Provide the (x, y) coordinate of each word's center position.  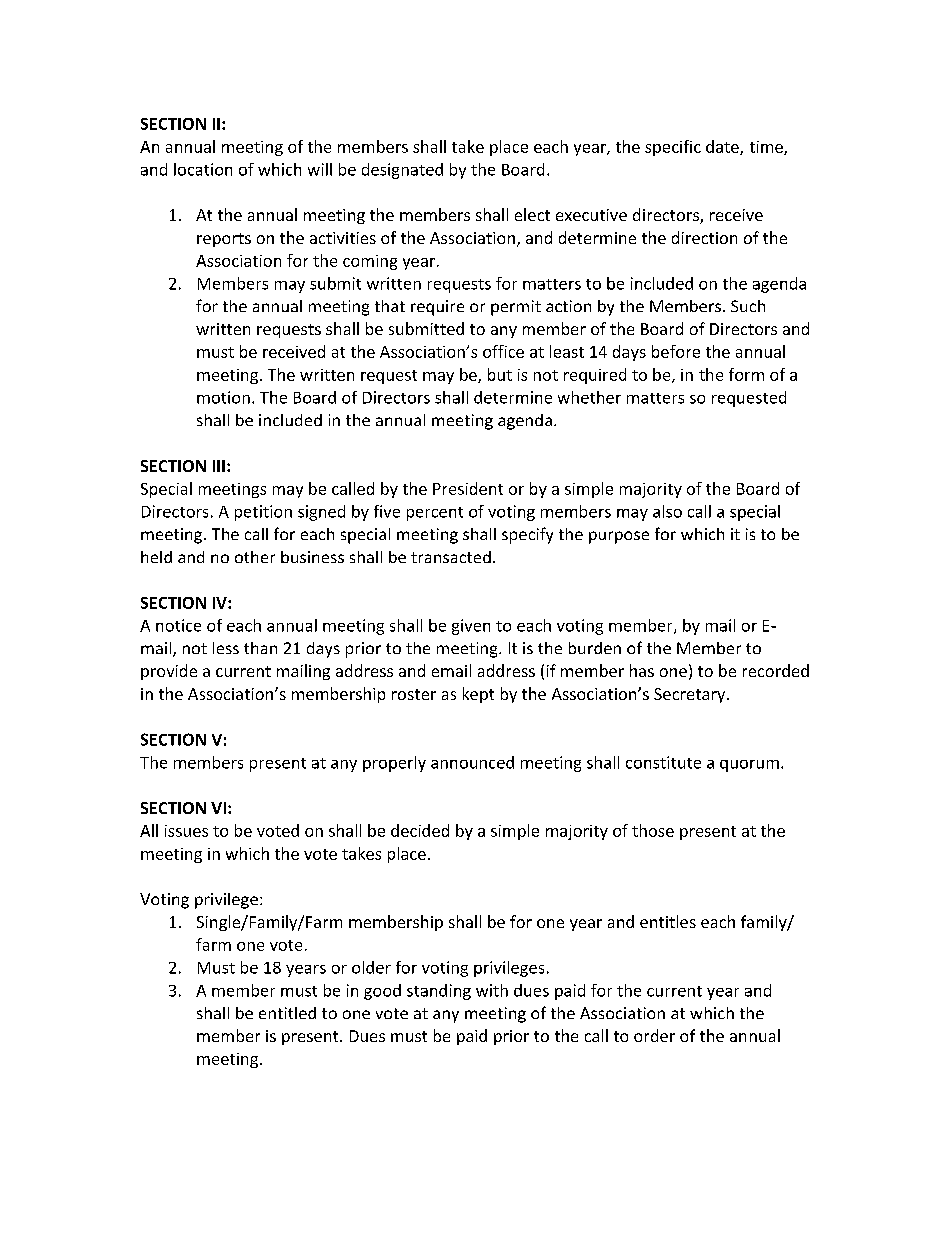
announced (472, 762)
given (471, 627)
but (500, 374)
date (723, 147)
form (746, 374)
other (255, 557)
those (653, 830)
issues (186, 831)
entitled (287, 1013)
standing (439, 992)
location (203, 169)
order (654, 1035)
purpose (619, 537)
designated (402, 171)
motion (223, 397)
